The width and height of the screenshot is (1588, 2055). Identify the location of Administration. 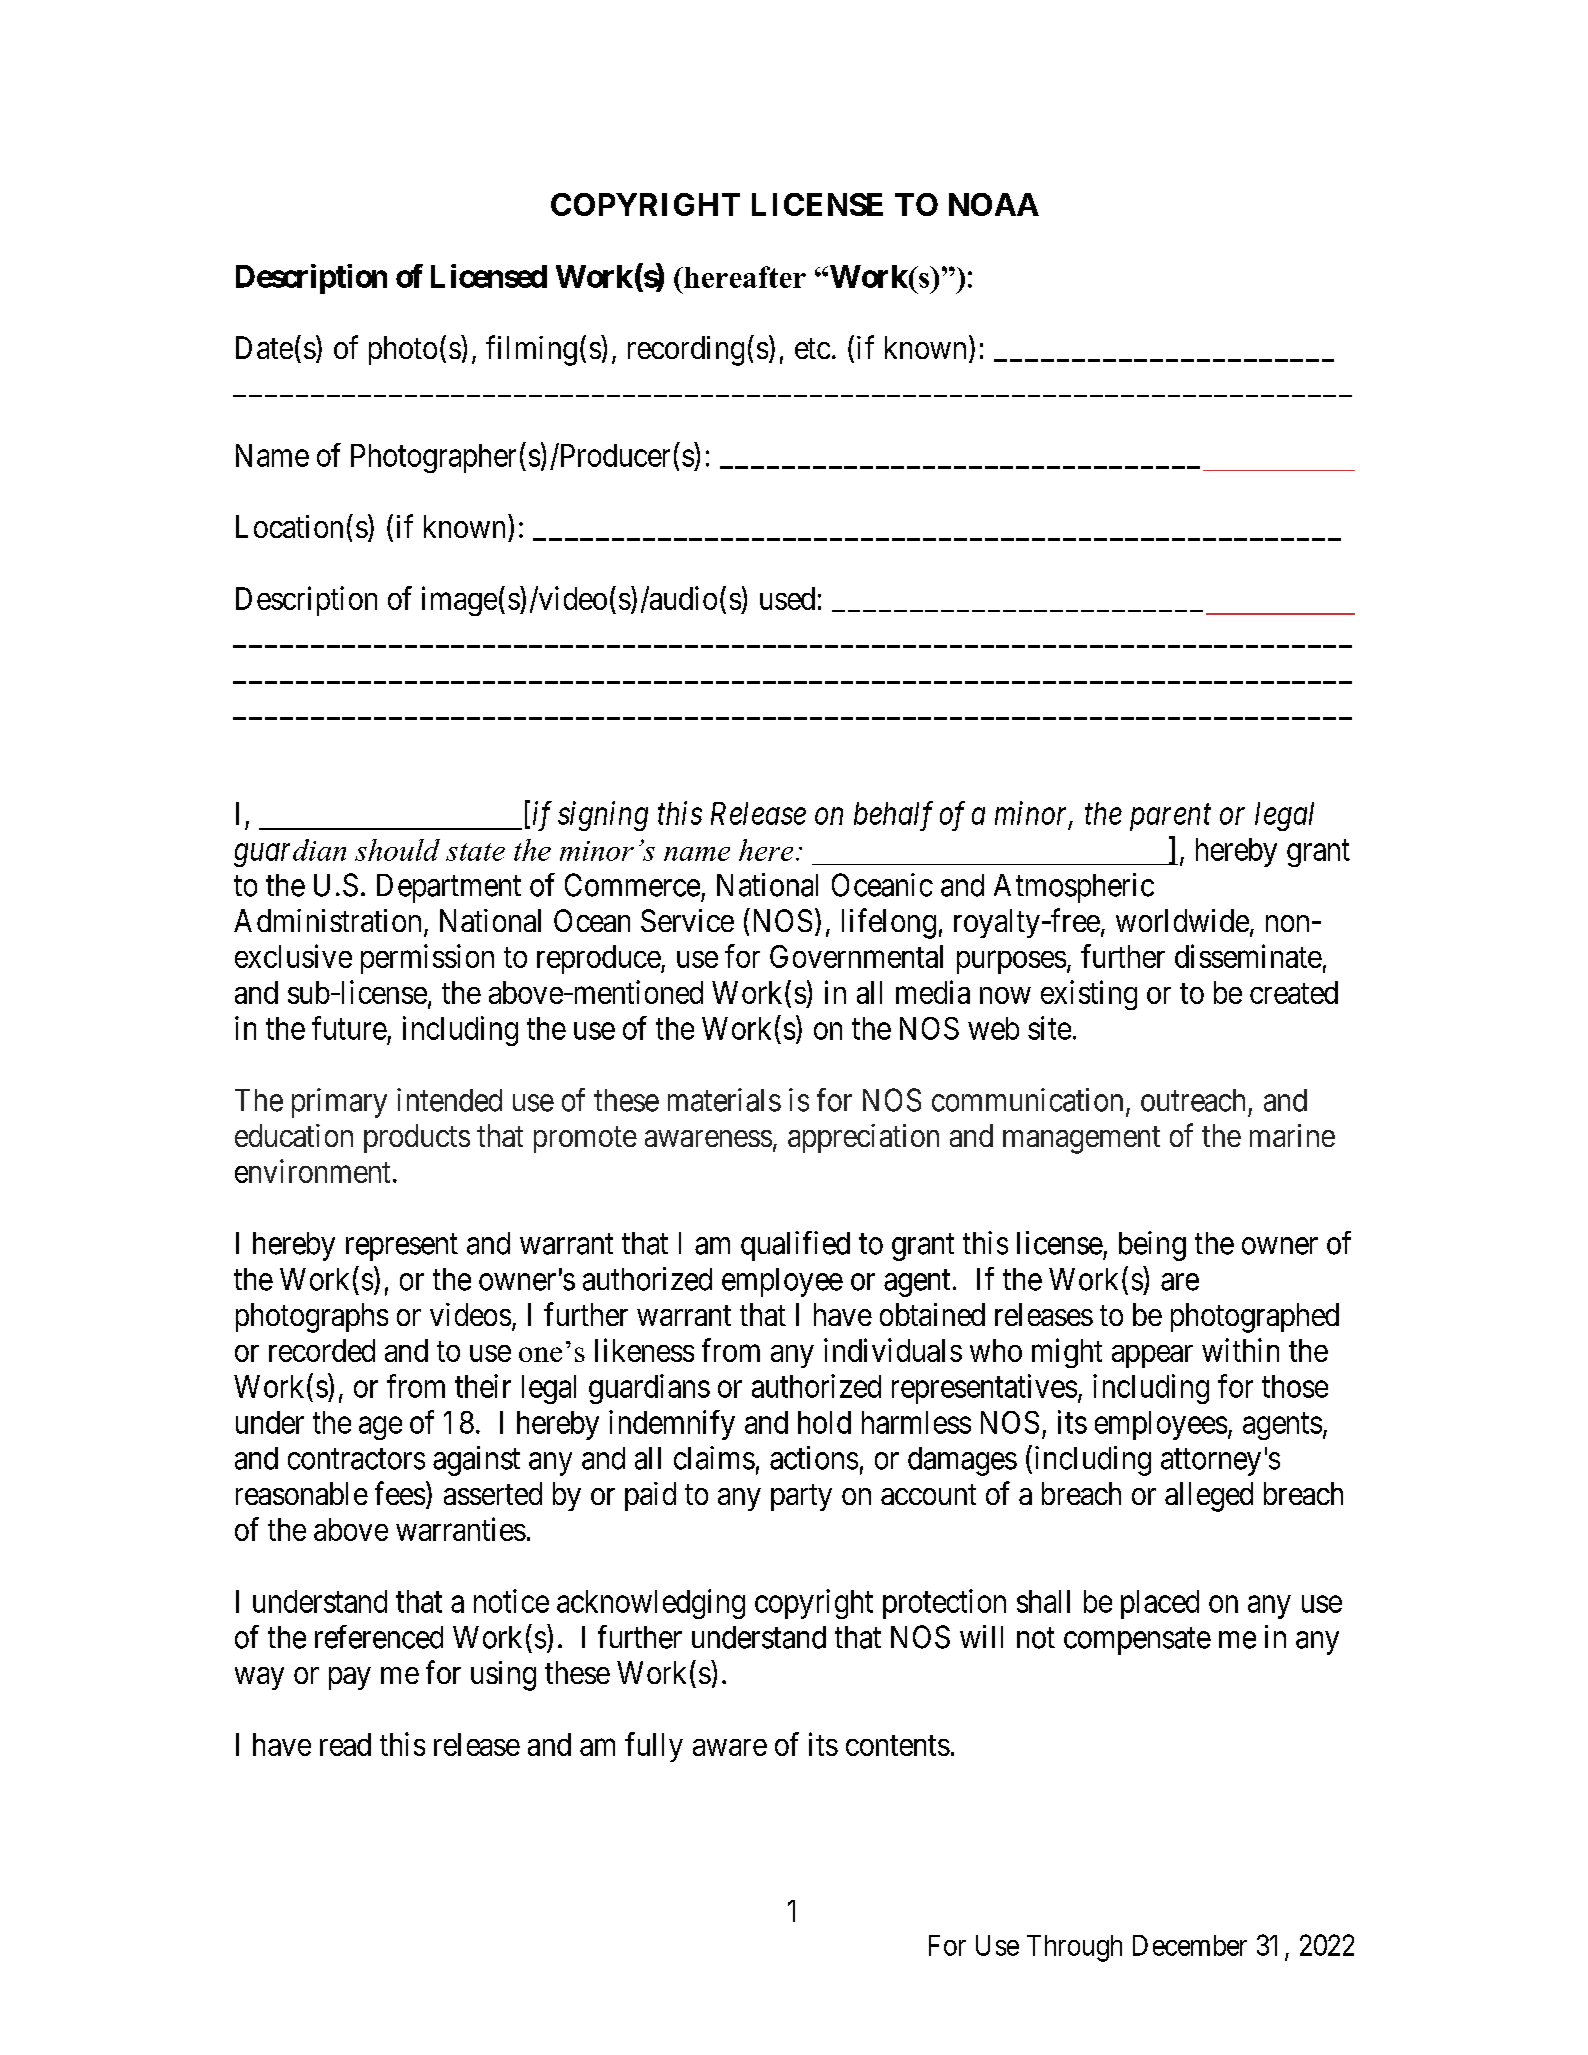
(327, 920).
